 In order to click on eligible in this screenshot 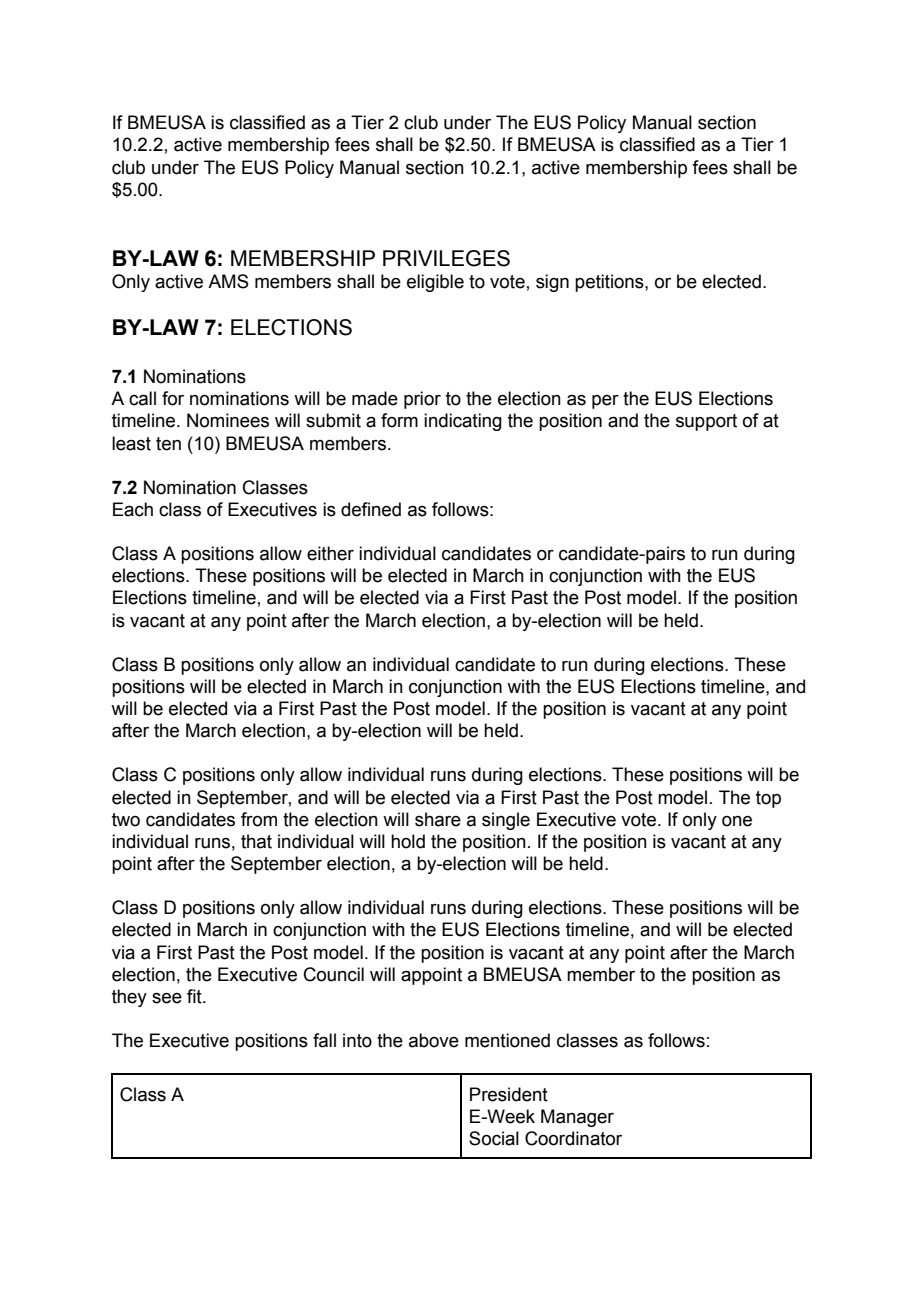, I will do `click(435, 283)`.
